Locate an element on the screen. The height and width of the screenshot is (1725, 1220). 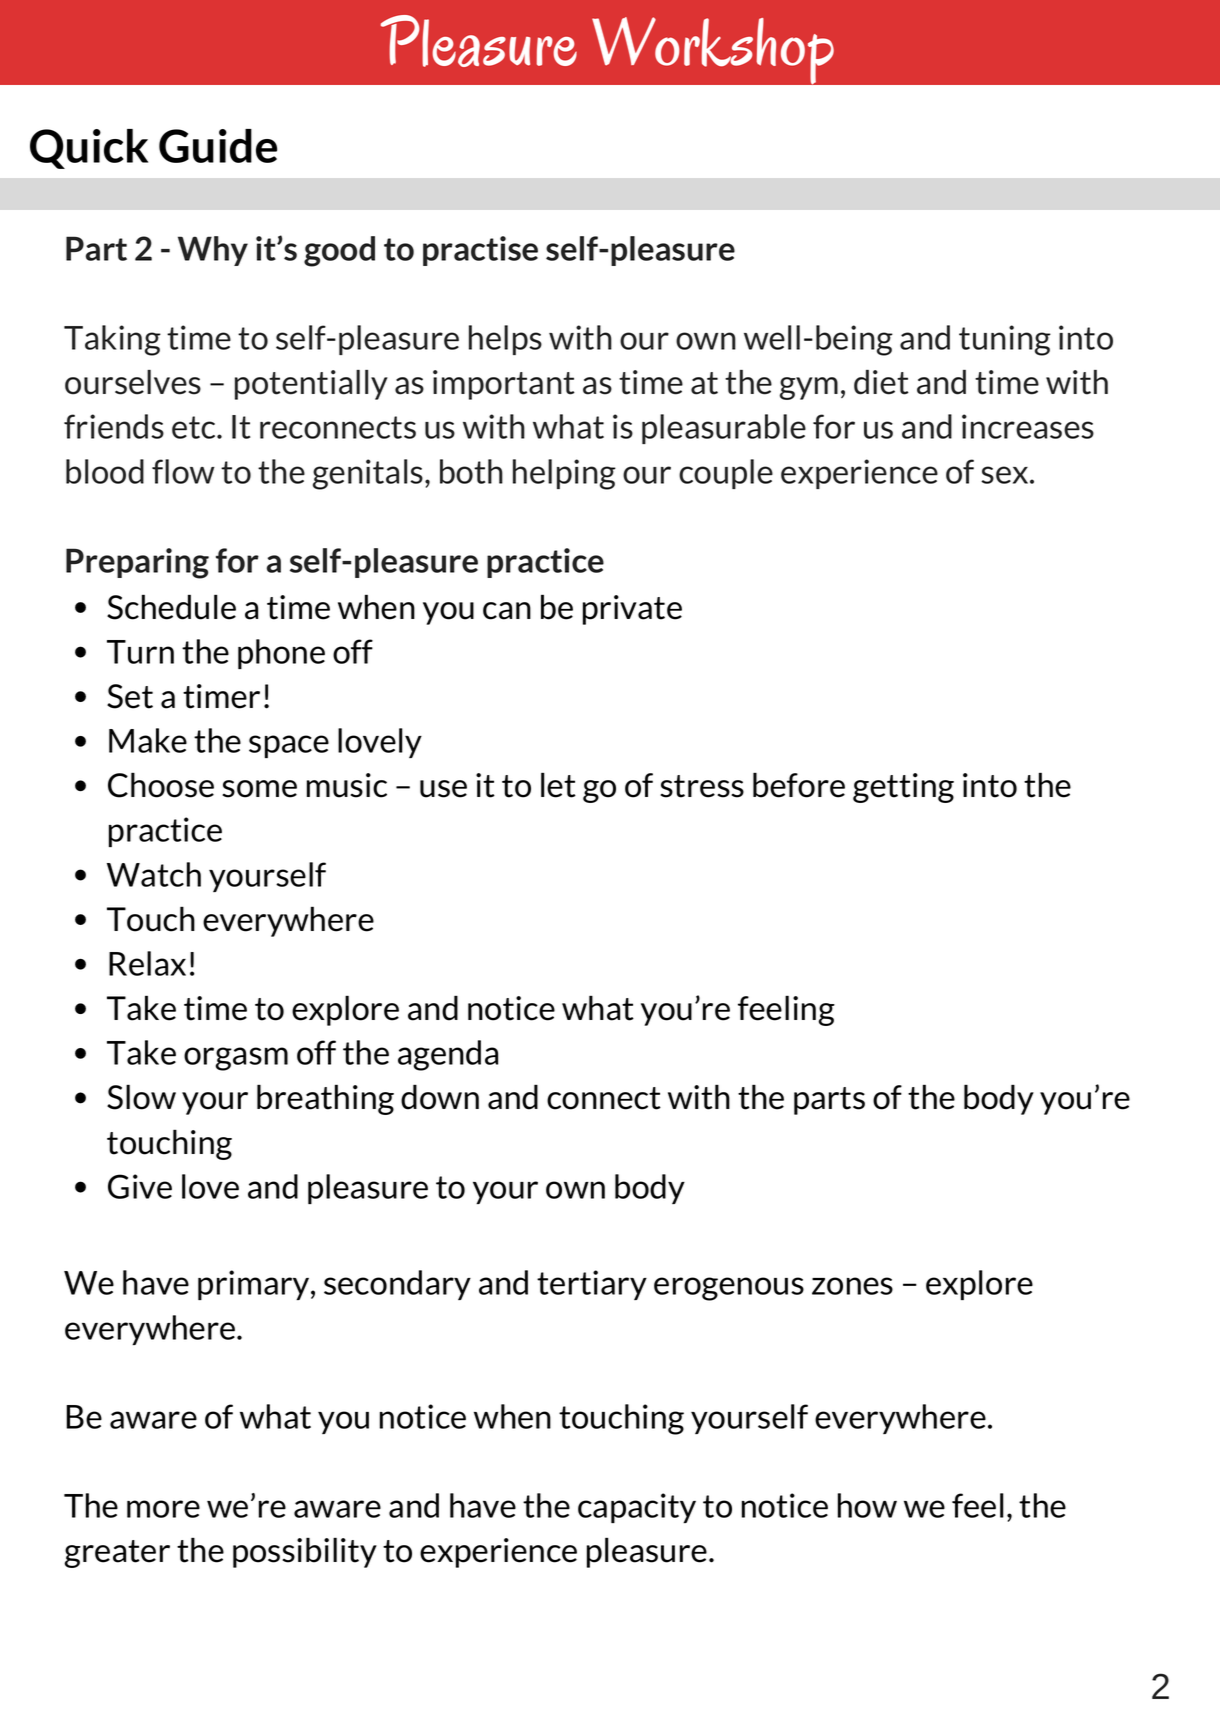
Guide is located at coordinates (218, 146).
